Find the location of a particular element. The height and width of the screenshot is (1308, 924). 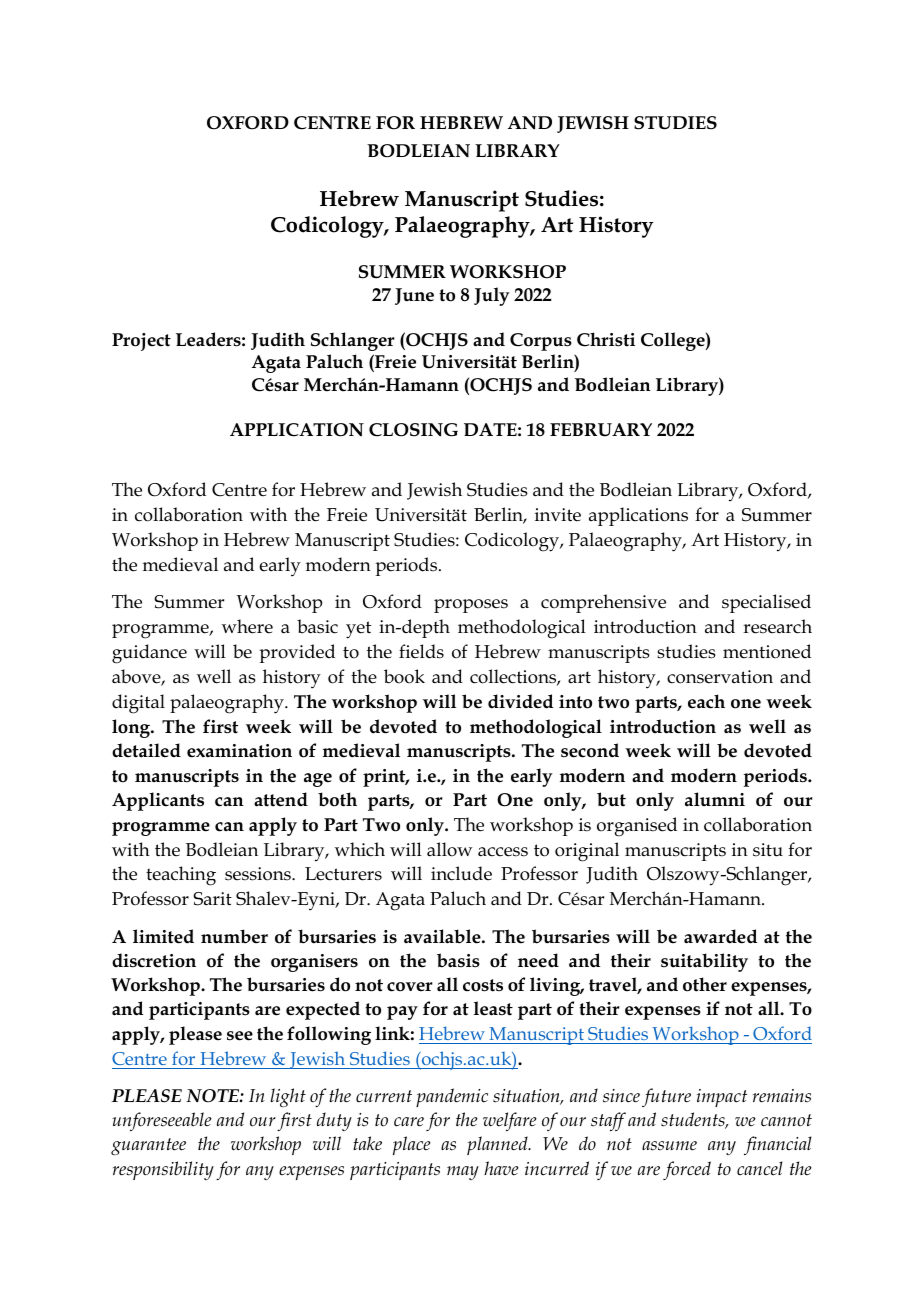

specialised is located at coordinates (766, 603).
